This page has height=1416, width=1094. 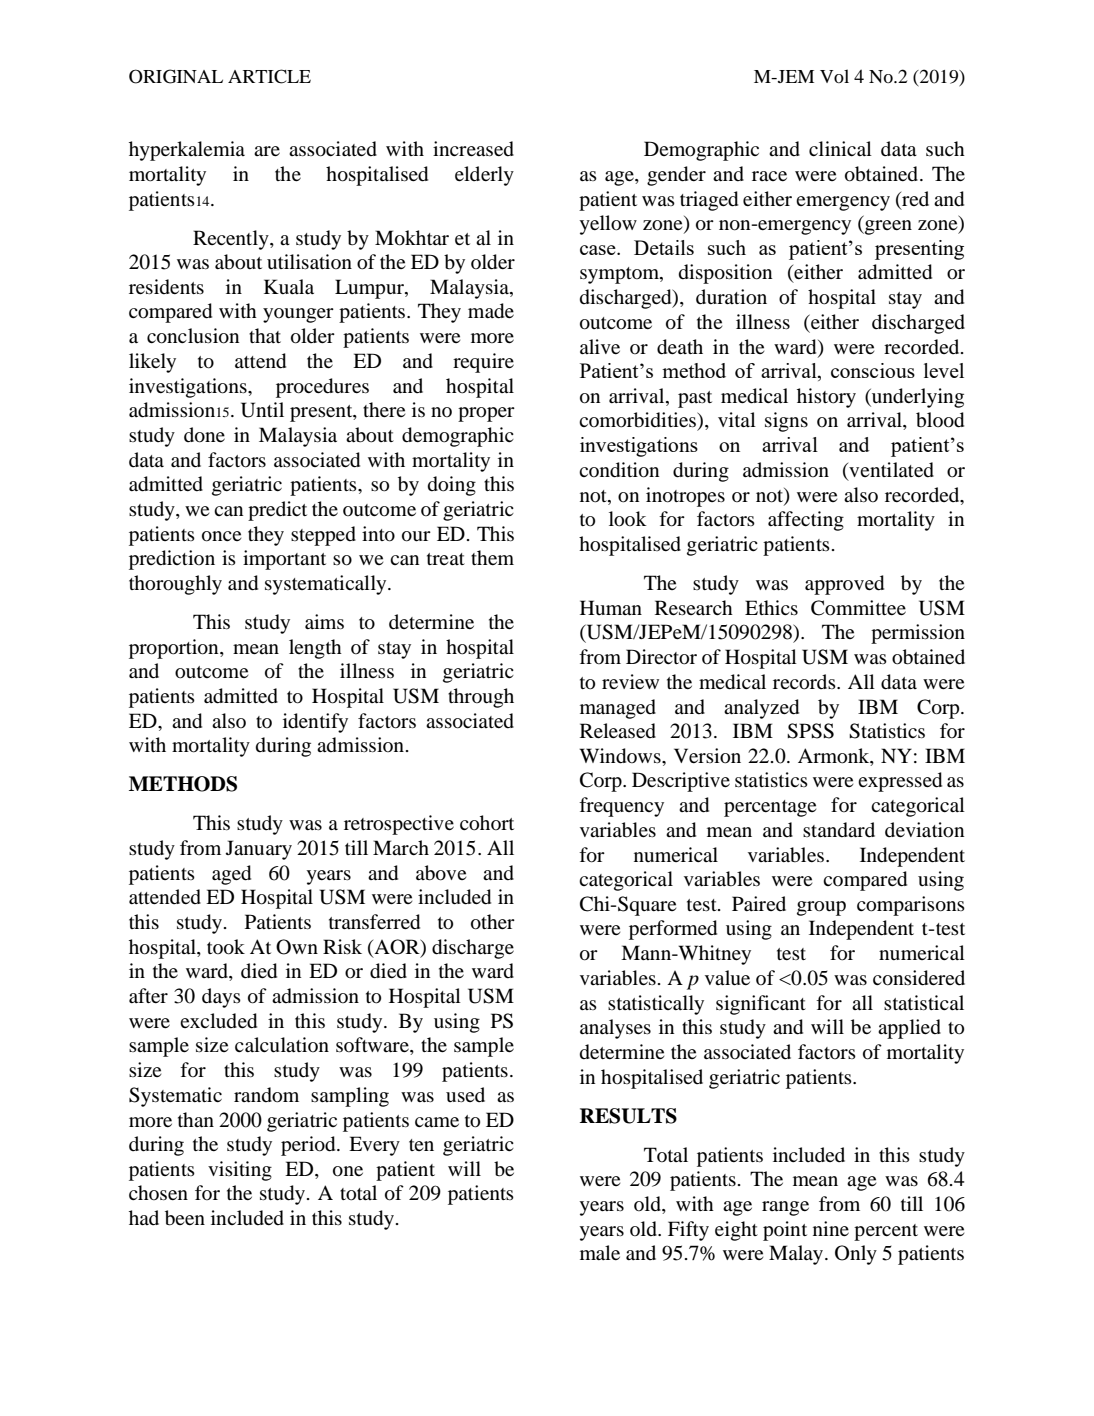 I want to click on through, so click(x=481, y=698).
